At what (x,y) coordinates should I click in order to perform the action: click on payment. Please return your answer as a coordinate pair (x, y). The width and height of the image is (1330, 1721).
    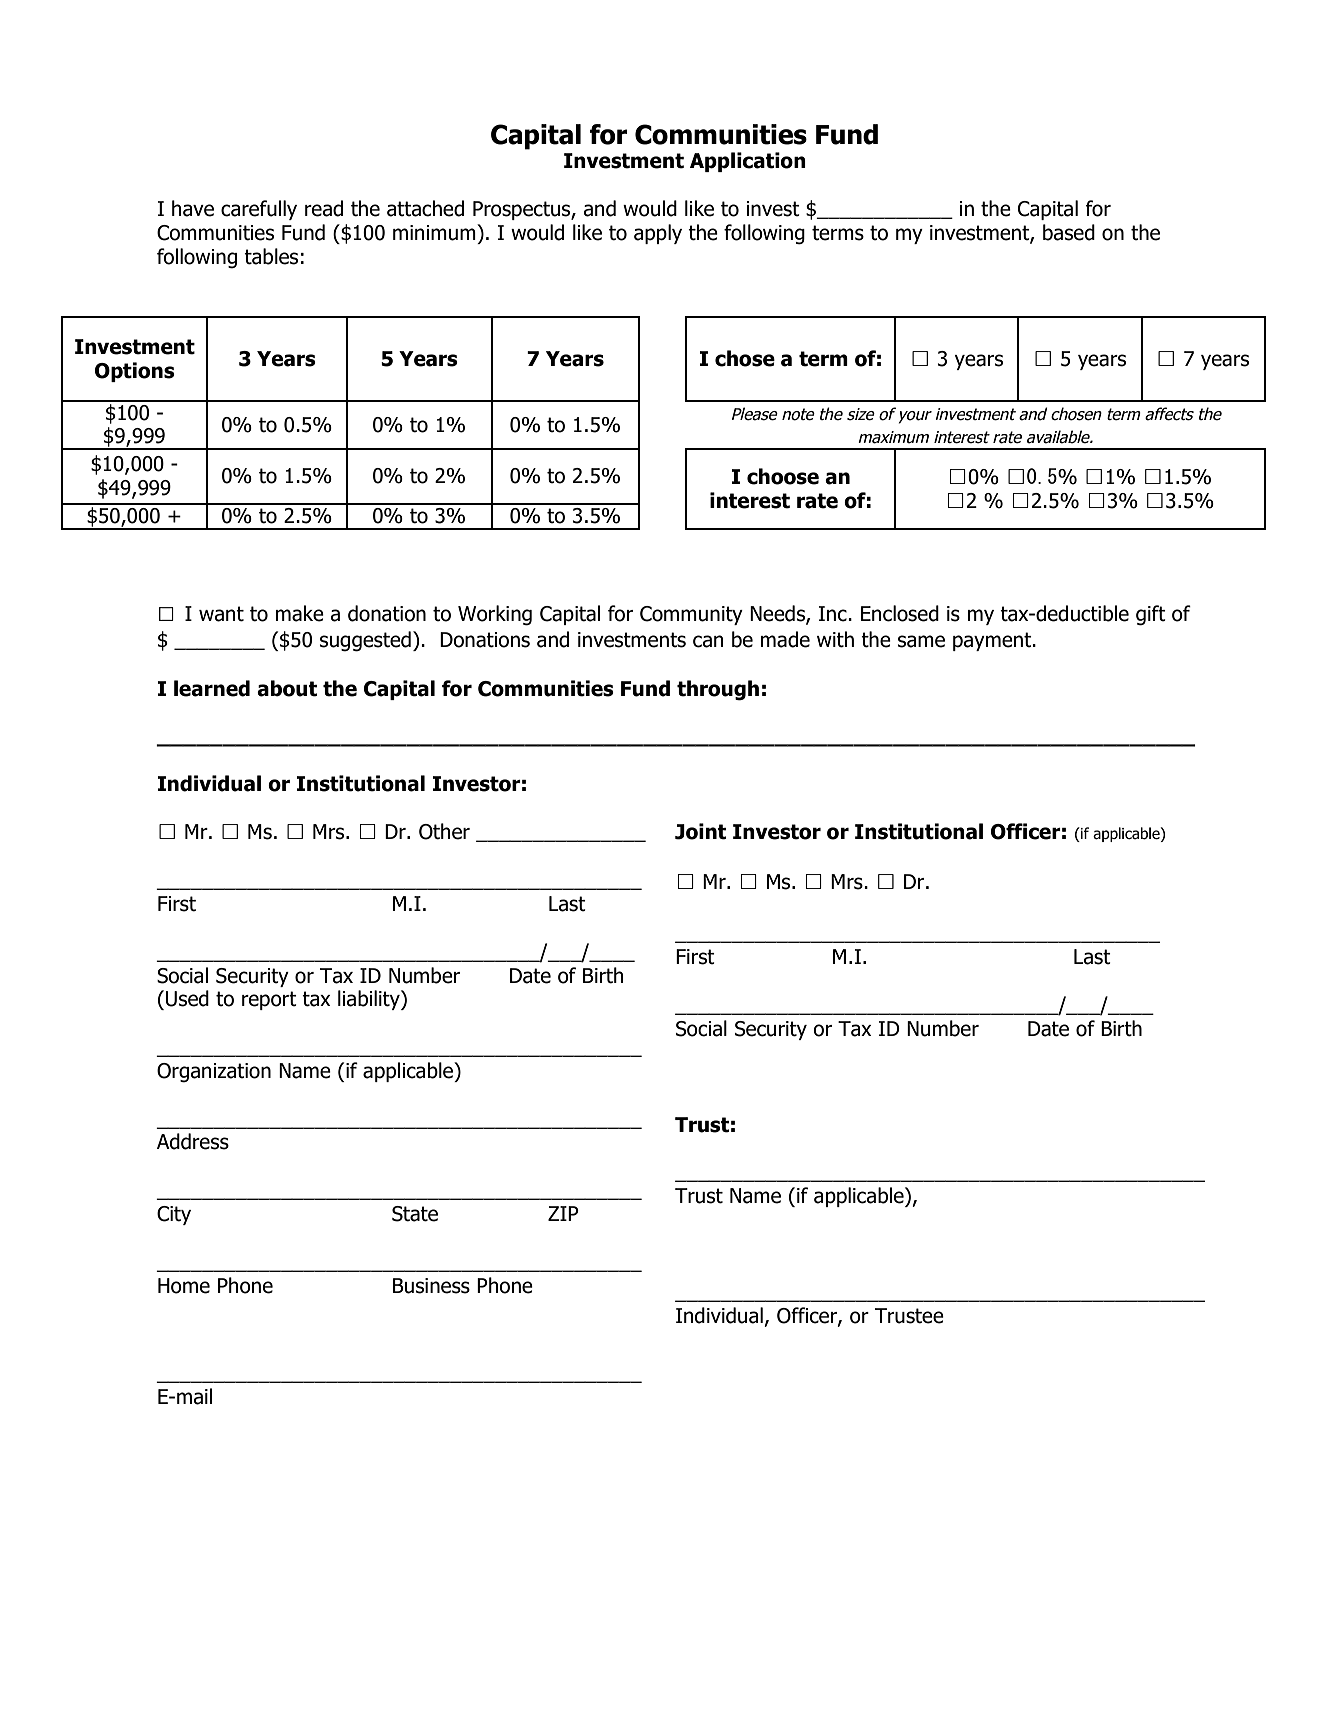
    Looking at the image, I should click on (993, 641).
